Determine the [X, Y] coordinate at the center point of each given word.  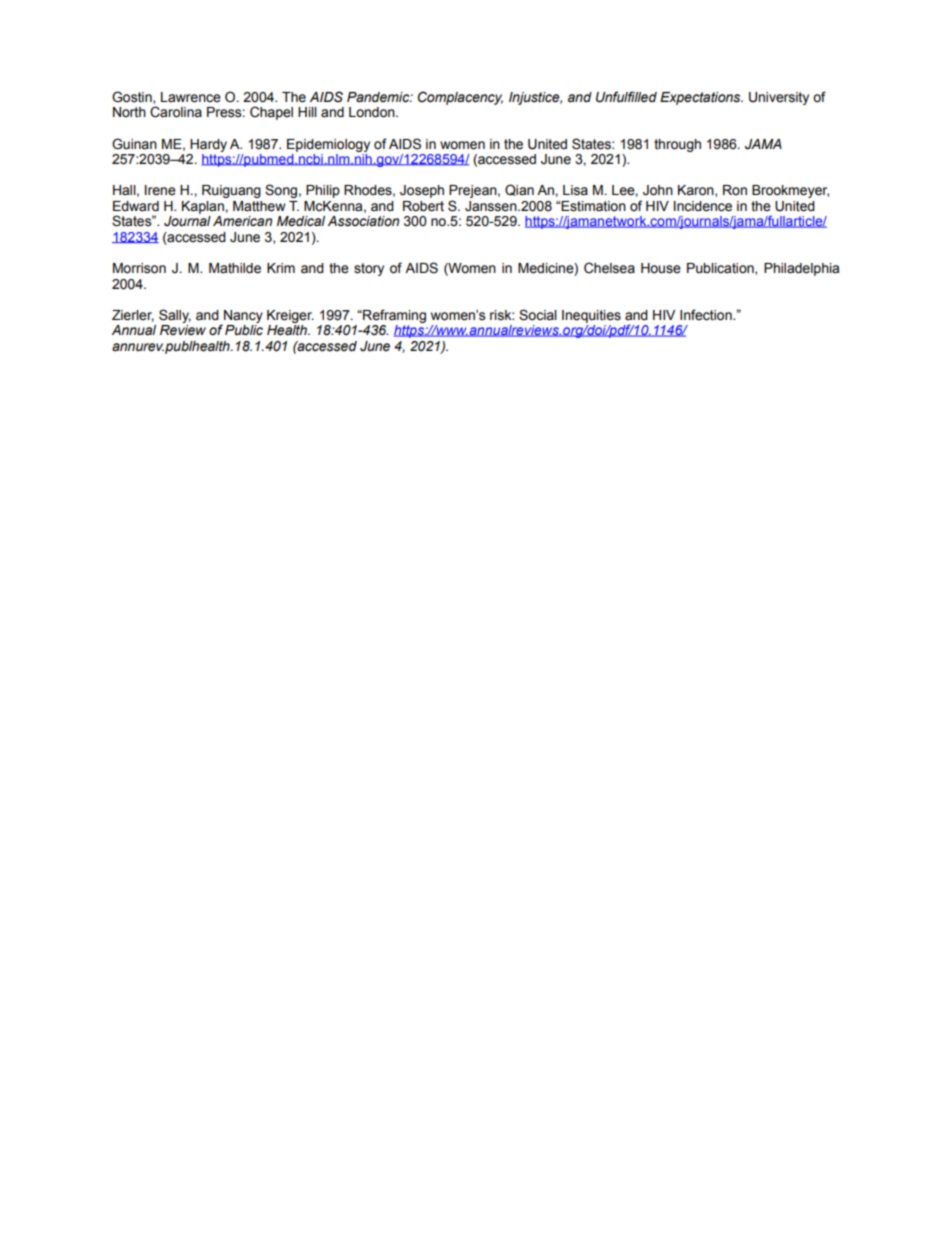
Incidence [703, 206]
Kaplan [204, 207]
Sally [175, 316]
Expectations [701, 98]
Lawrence [191, 97]
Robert [423, 206]
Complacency [460, 98]
